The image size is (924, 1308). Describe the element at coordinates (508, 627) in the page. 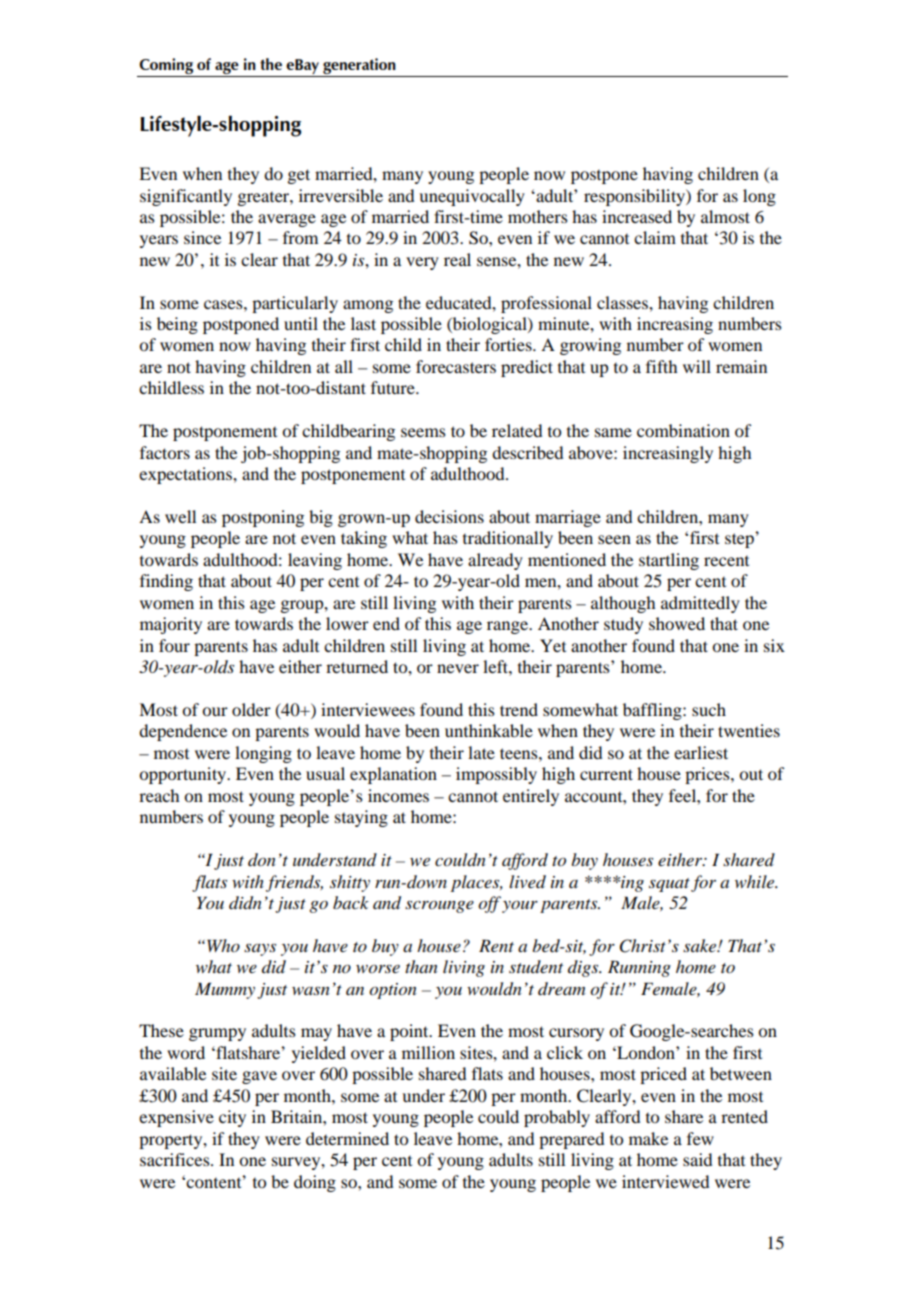

I see `range` at that location.
